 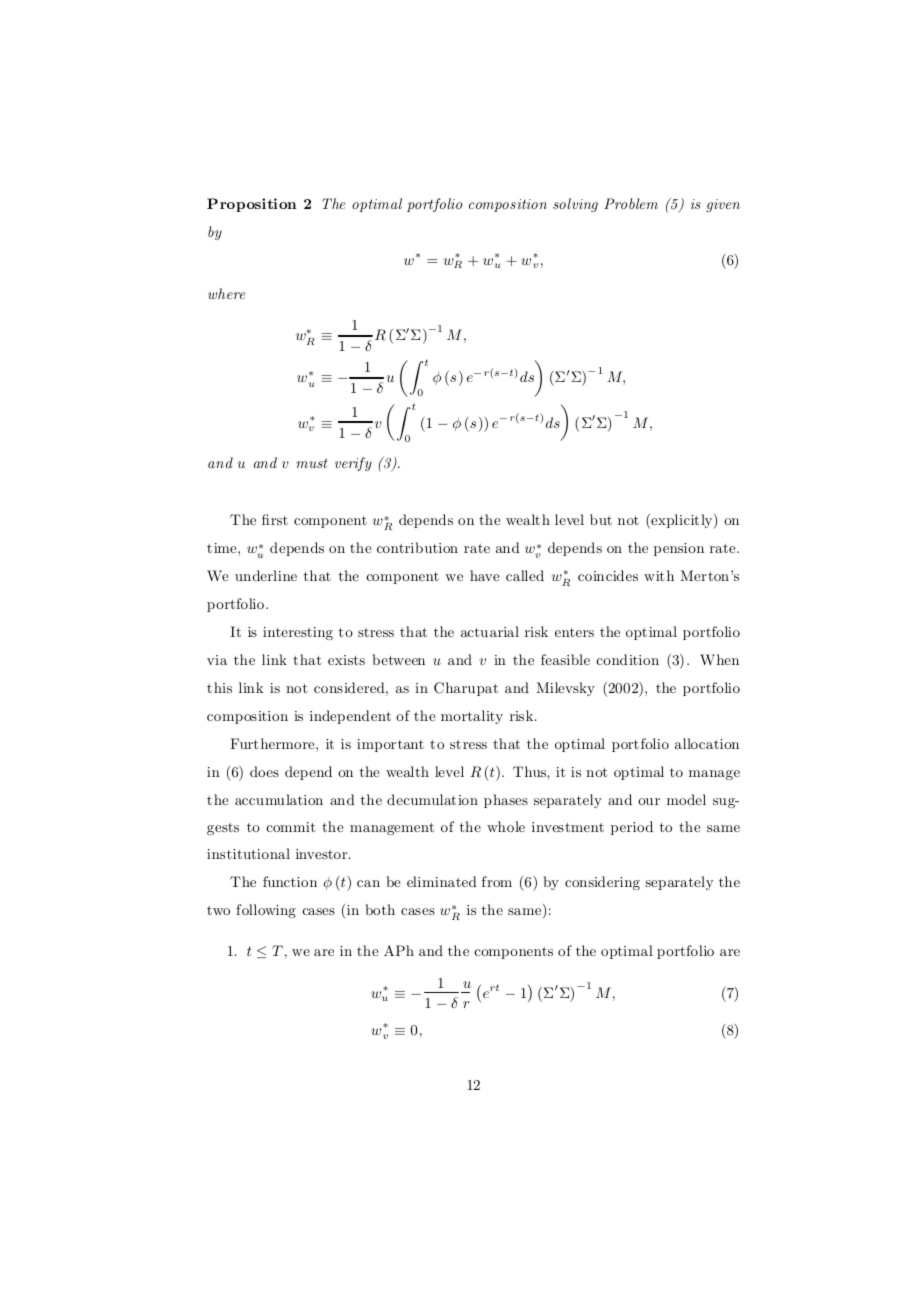 What do you see at coordinates (679, 549) in the screenshot?
I see `pension` at bounding box center [679, 549].
